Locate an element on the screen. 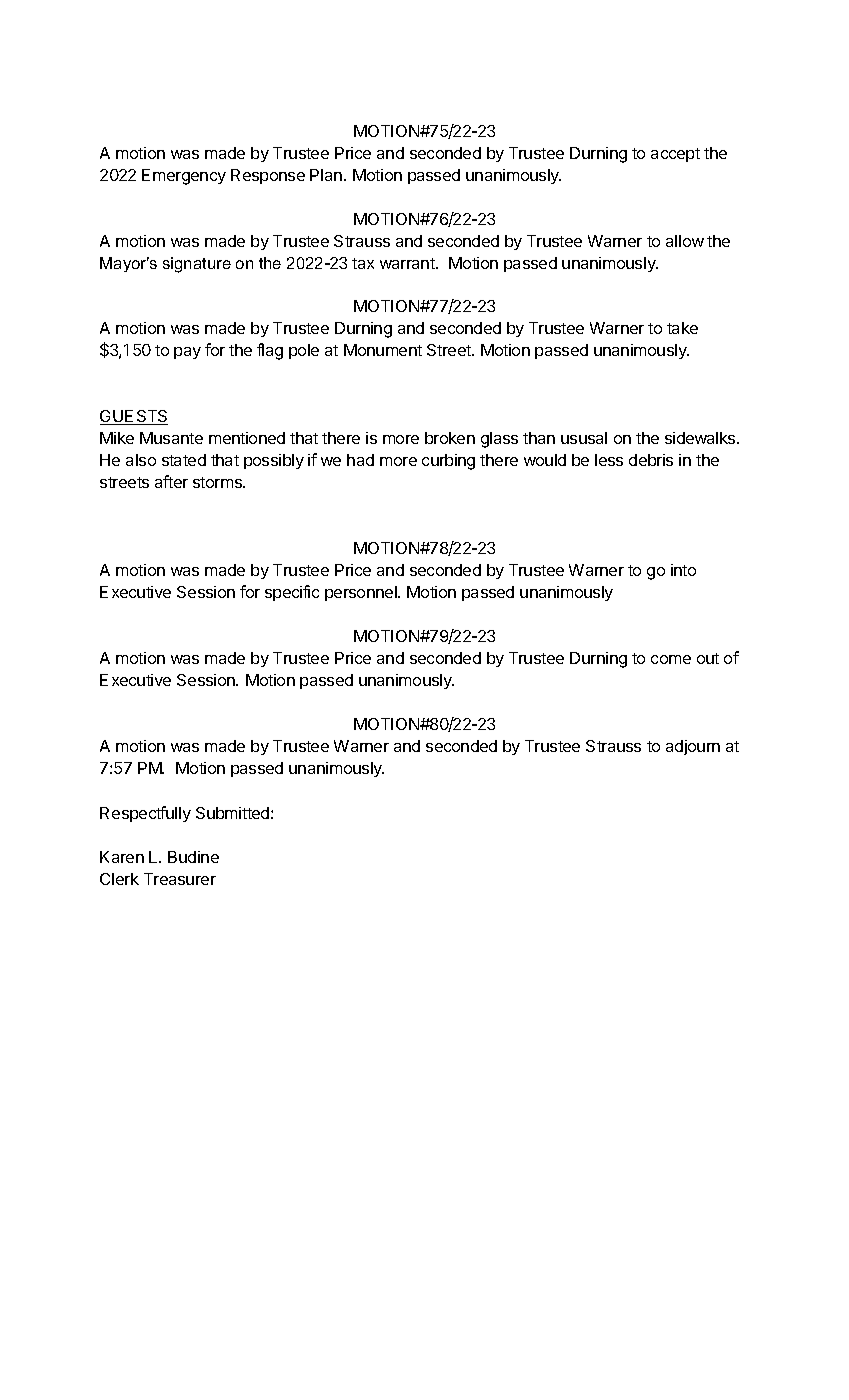 This screenshot has height=1400, width=849. Emergency is located at coordinates (184, 177).
